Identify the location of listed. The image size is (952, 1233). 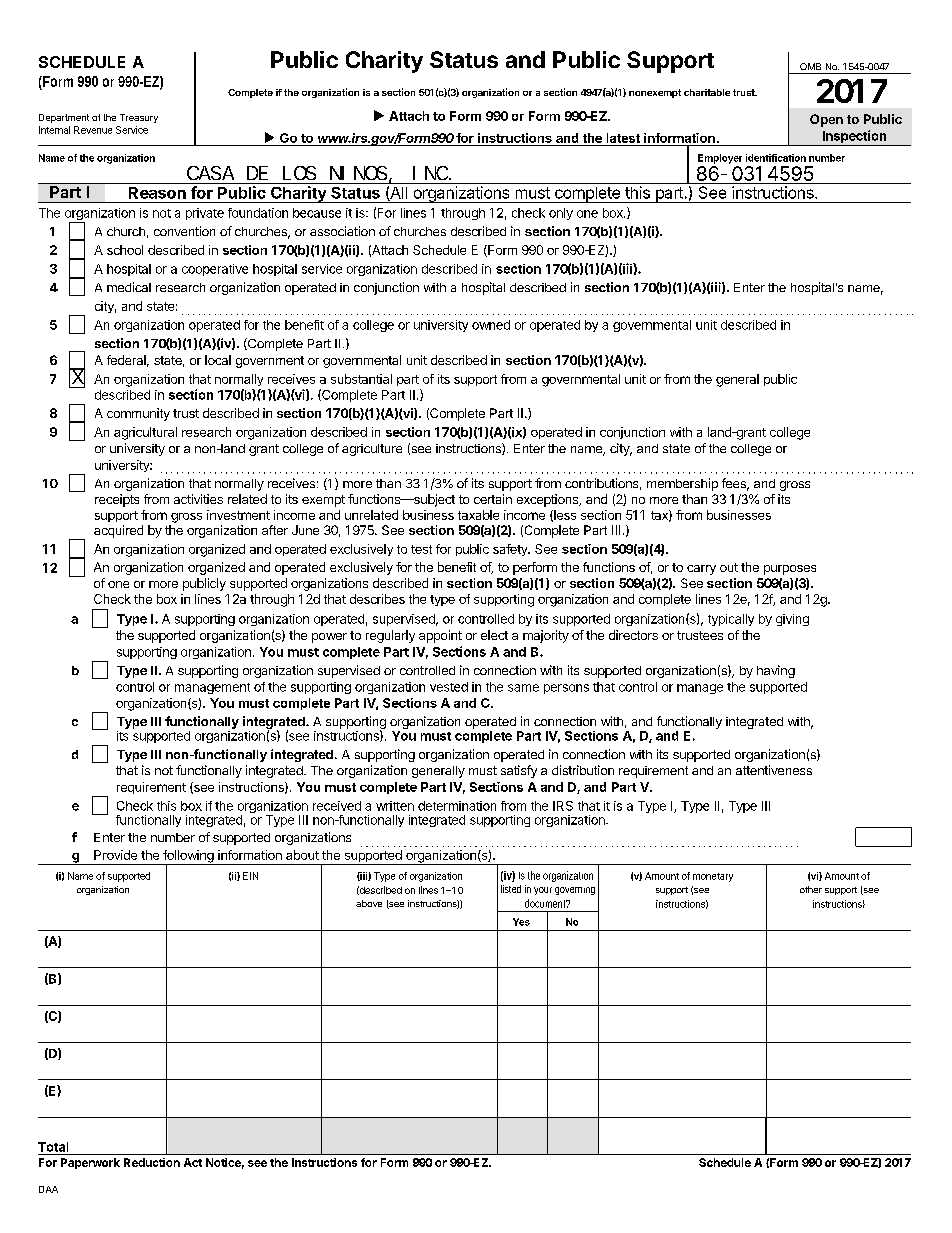
(511, 889).
